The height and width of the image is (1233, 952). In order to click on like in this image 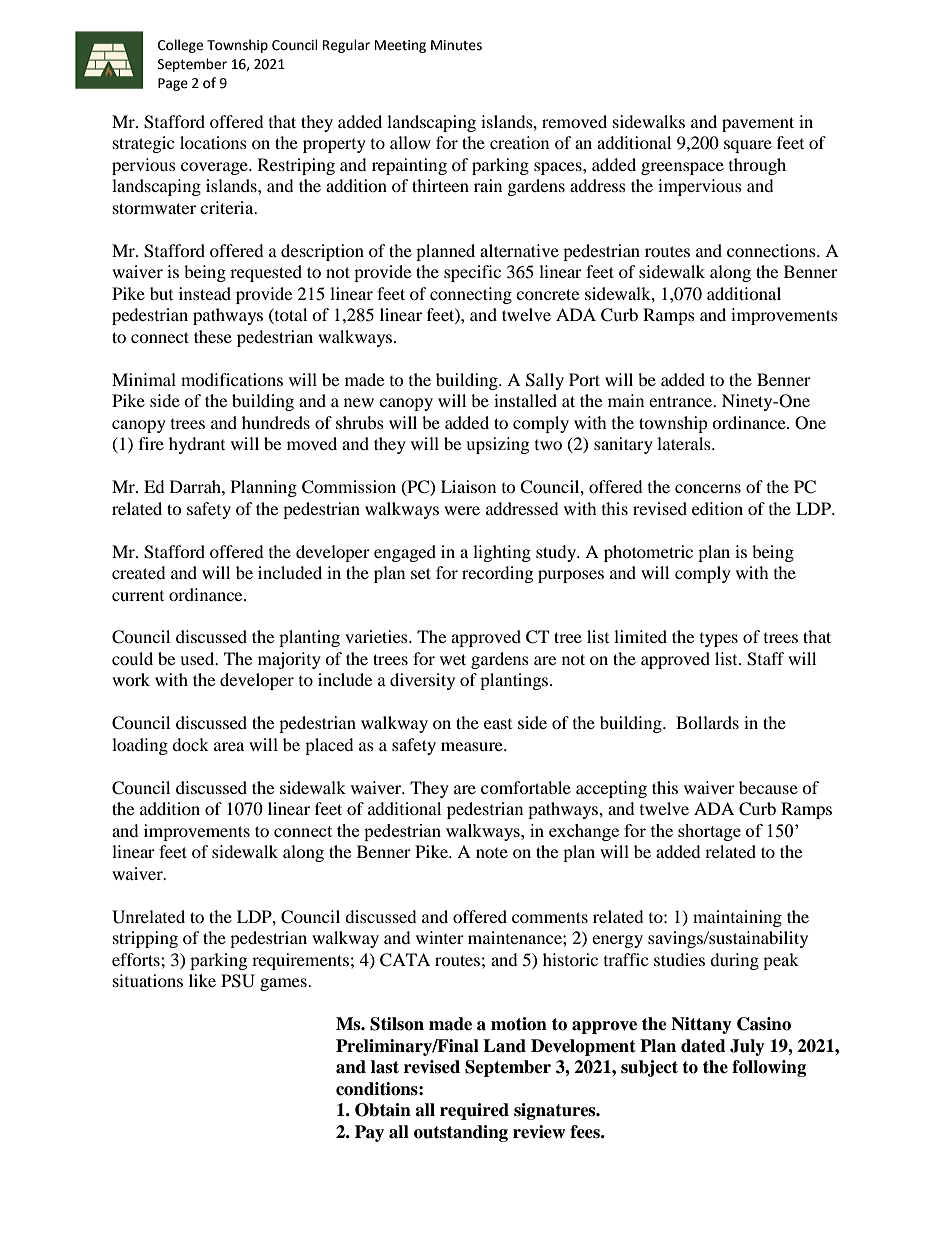, I will do `click(202, 980)`.
